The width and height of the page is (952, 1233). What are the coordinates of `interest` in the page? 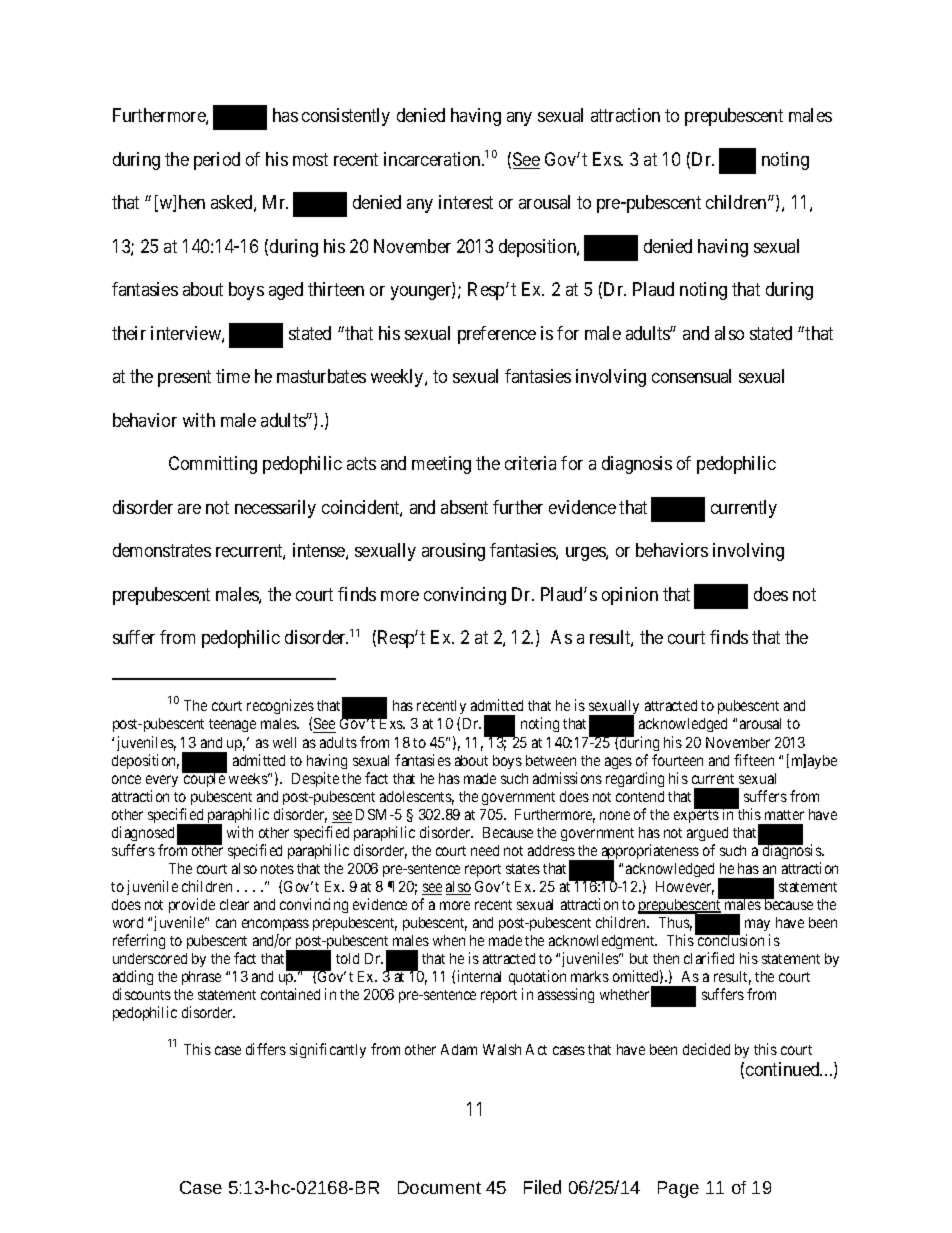 It's located at (466, 202).
